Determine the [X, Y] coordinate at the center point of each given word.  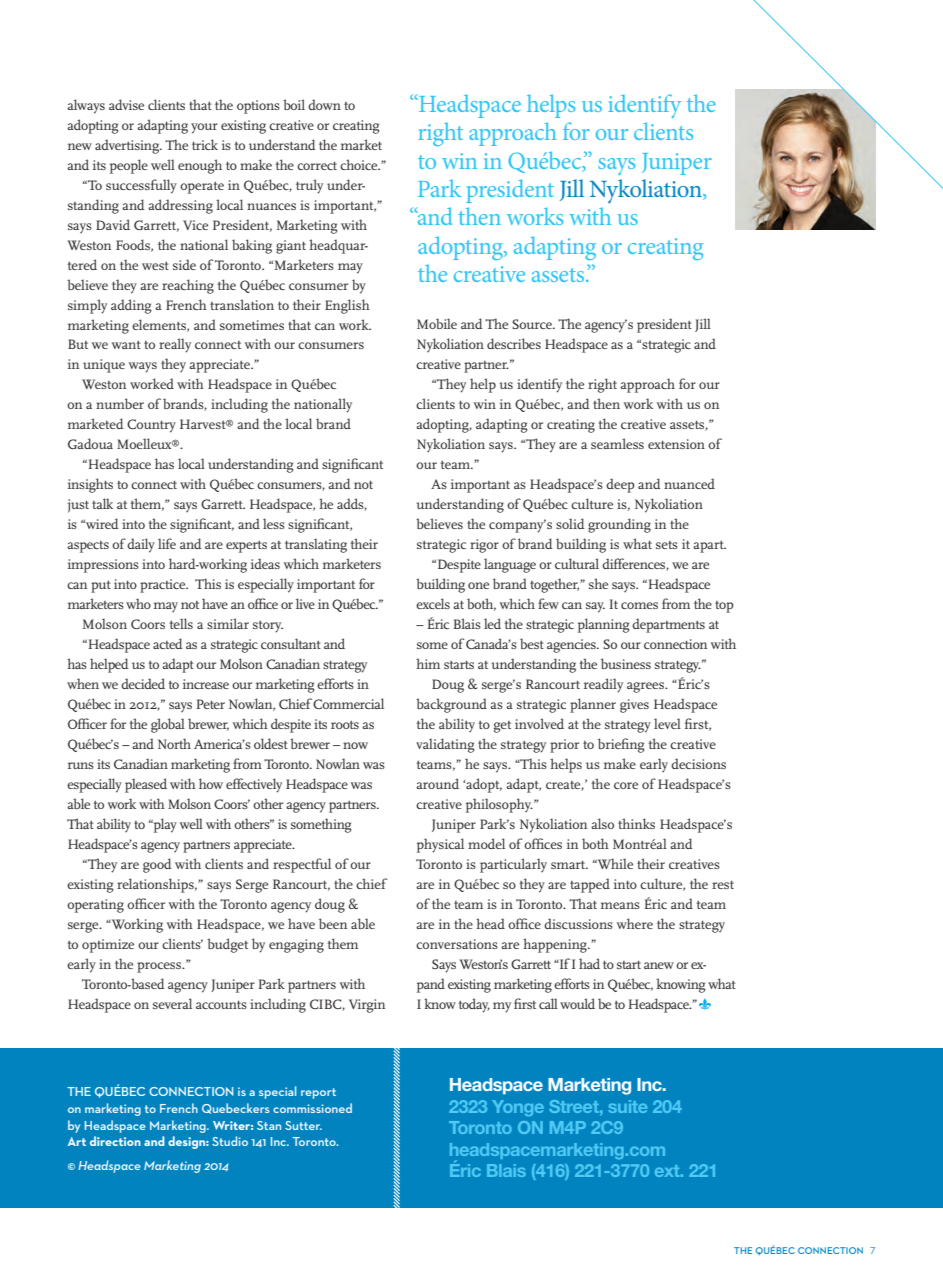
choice [360, 164]
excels [433, 603]
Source [533, 324]
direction [115, 1141]
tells [181, 623]
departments [668, 625]
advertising [128, 146]
